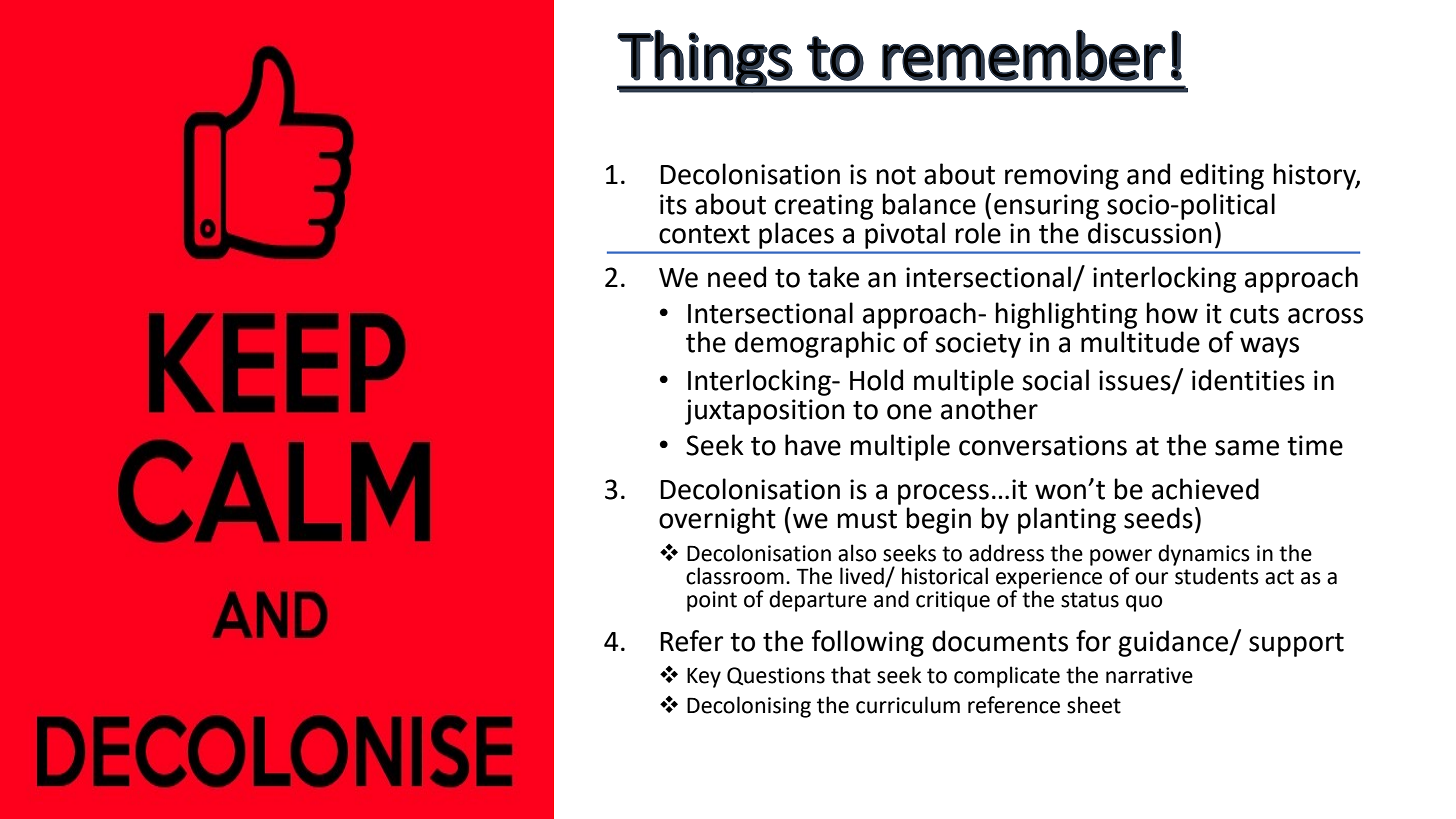 The height and width of the screenshot is (819, 1456). What do you see at coordinates (1046, 207) in the screenshot?
I see `ensuring` at bounding box center [1046, 207].
